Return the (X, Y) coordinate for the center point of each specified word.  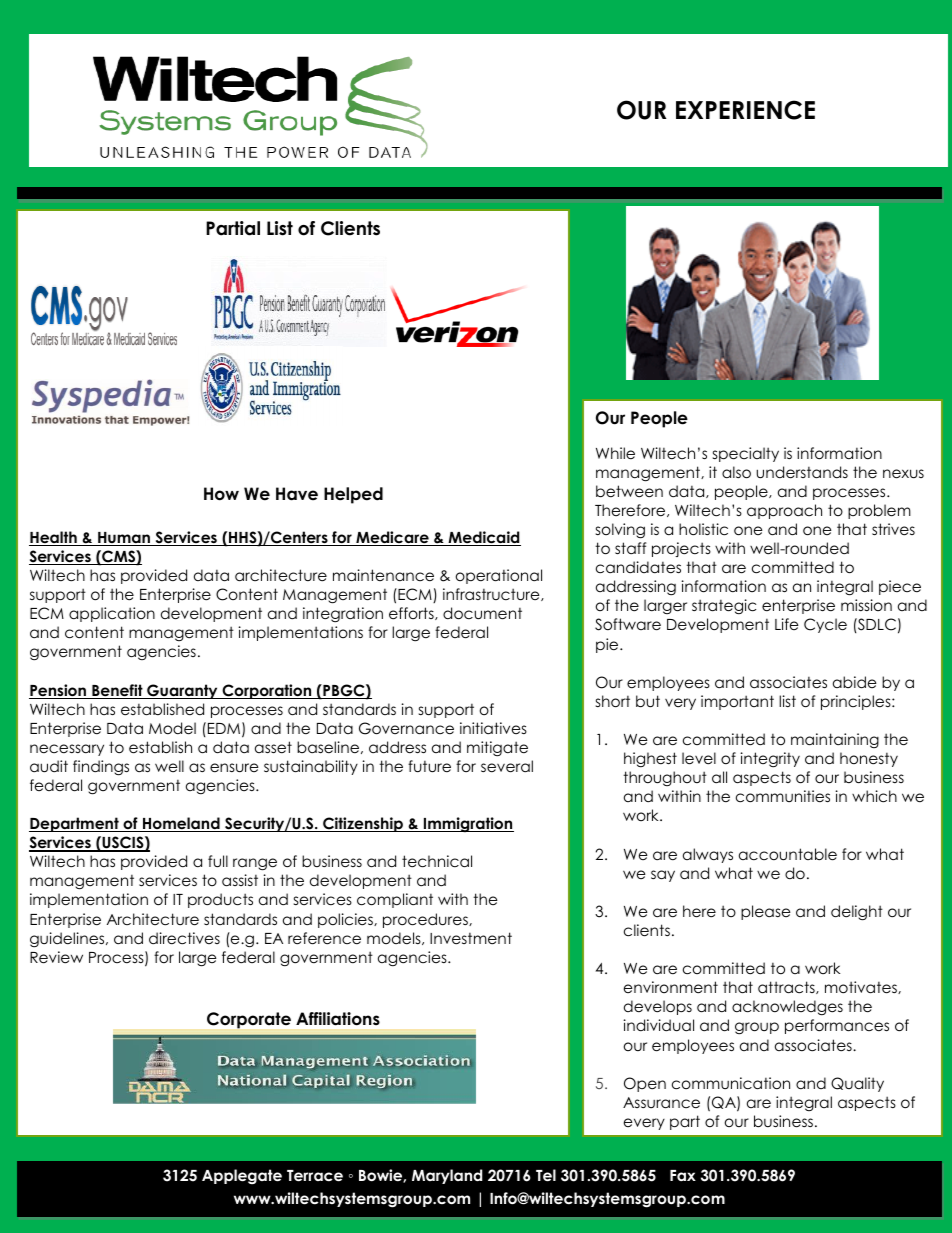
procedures (426, 920)
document (482, 613)
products (220, 900)
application (112, 614)
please (766, 912)
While (615, 453)
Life (787, 624)
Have (297, 494)
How (221, 494)
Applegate (242, 1177)
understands (802, 472)
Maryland (447, 1176)
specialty (746, 454)
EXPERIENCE (745, 110)
